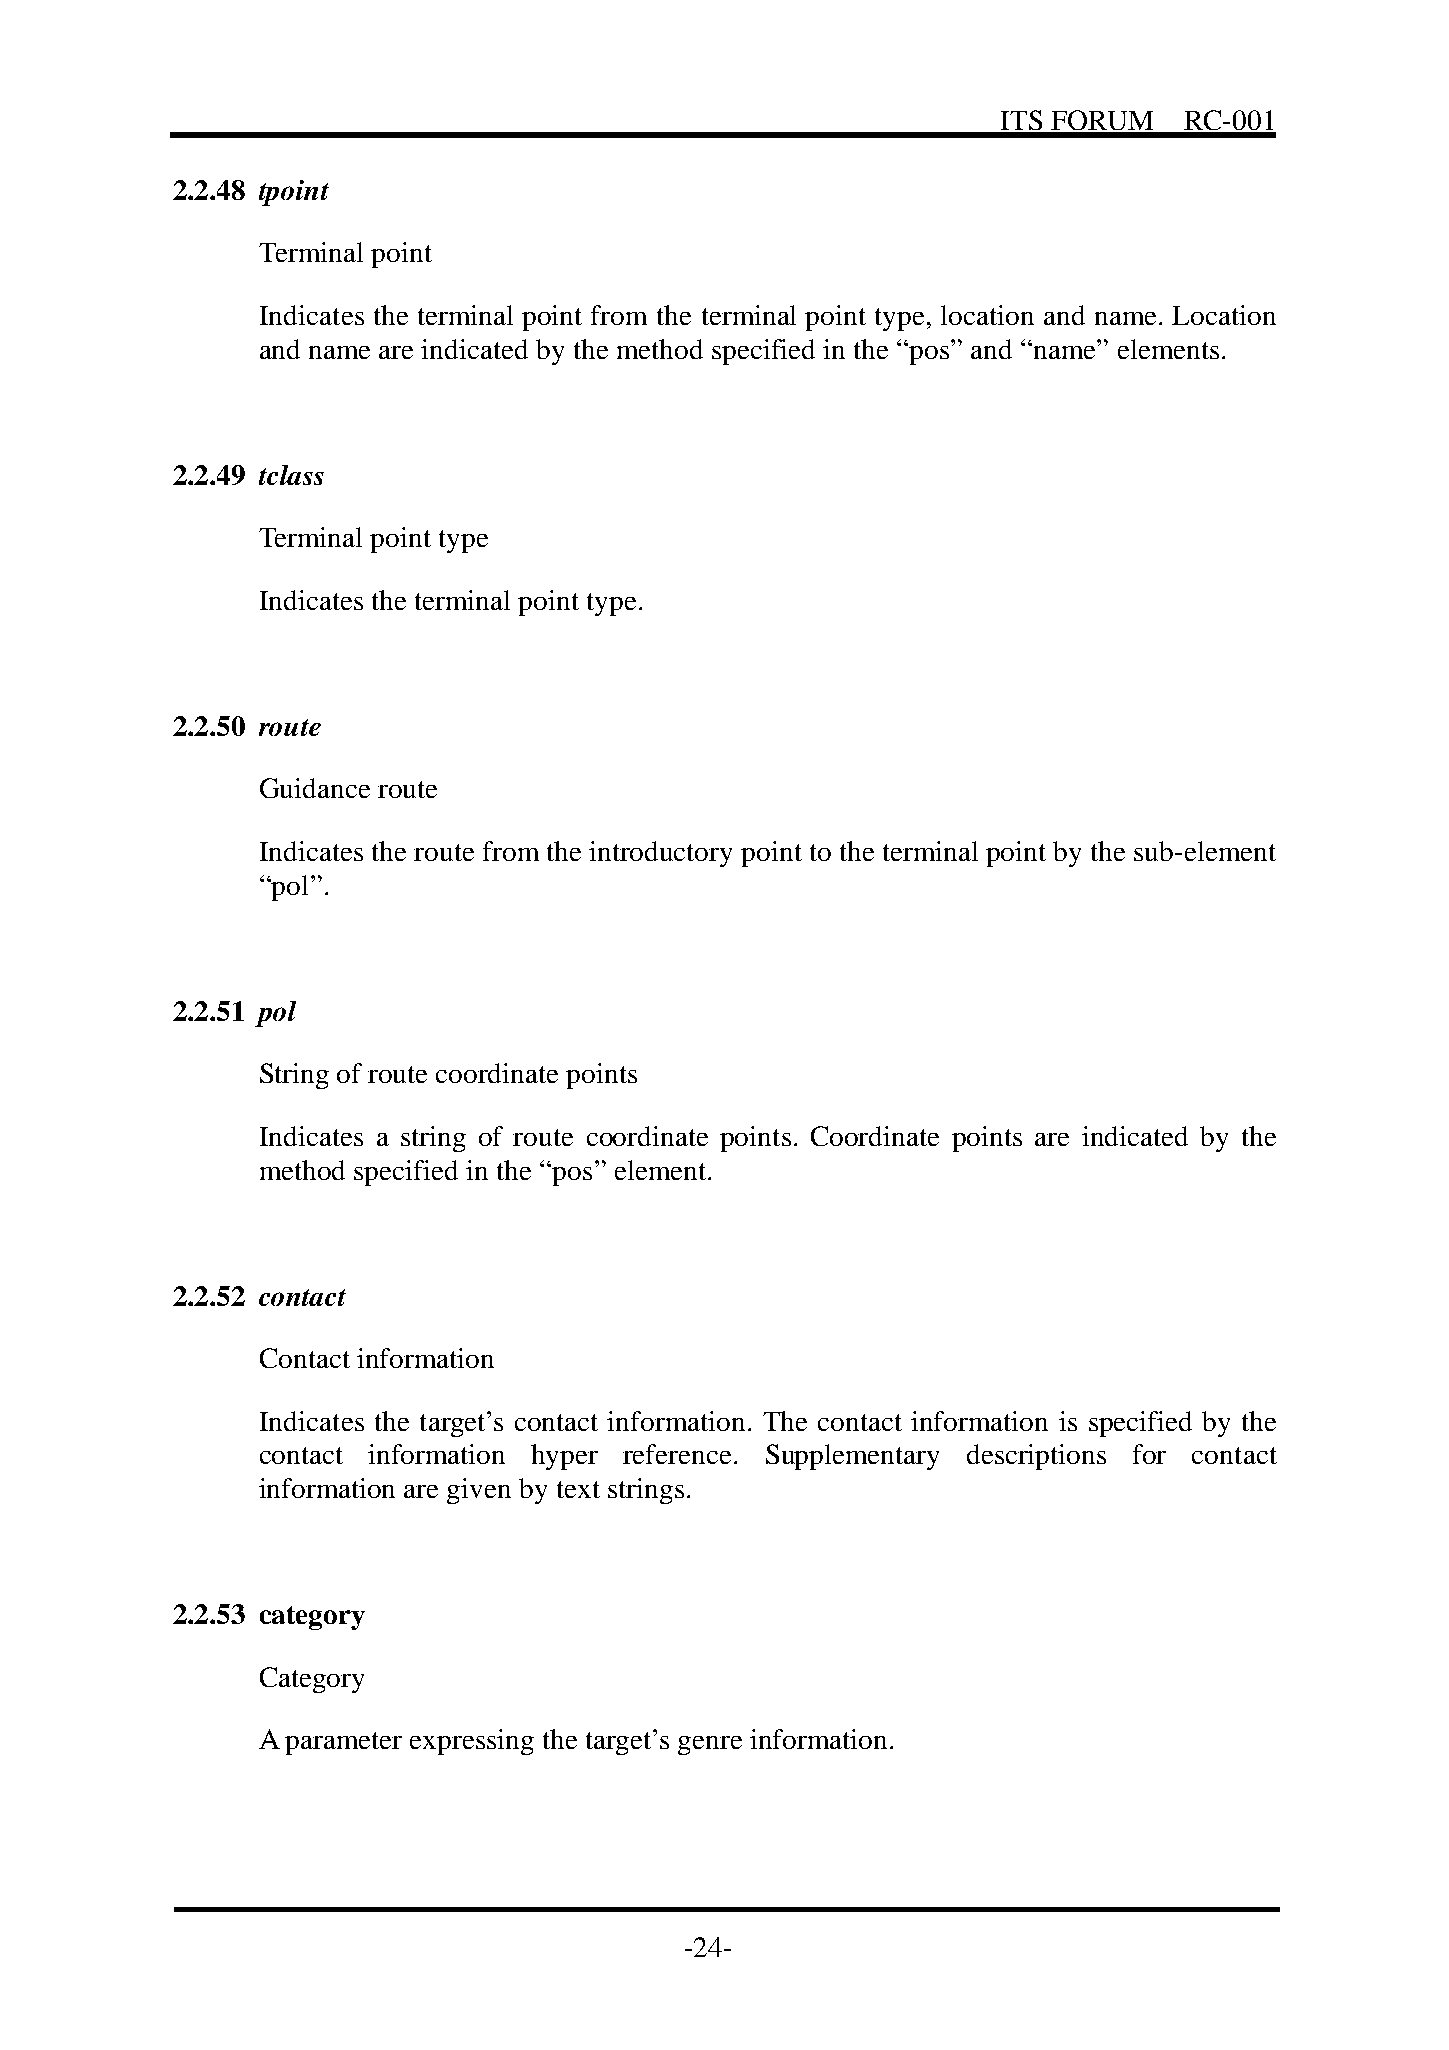  I want to click on introductory, so click(660, 854).
